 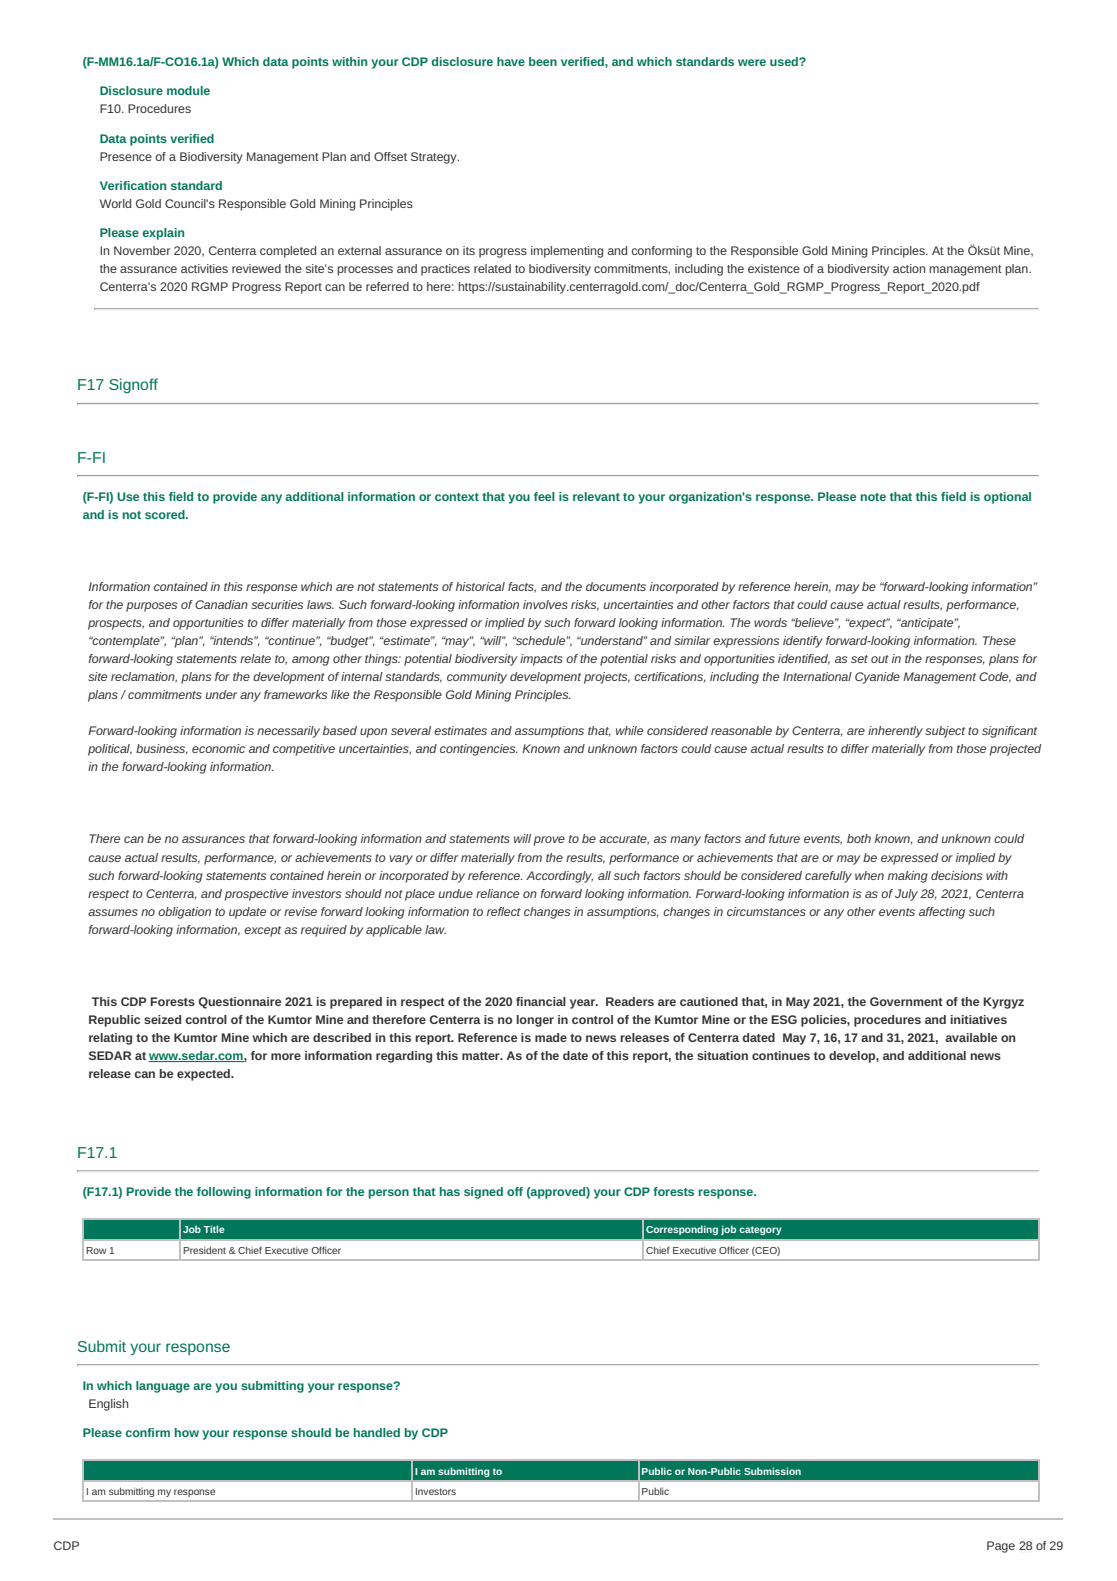 I want to click on been, so click(x=543, y=61).
